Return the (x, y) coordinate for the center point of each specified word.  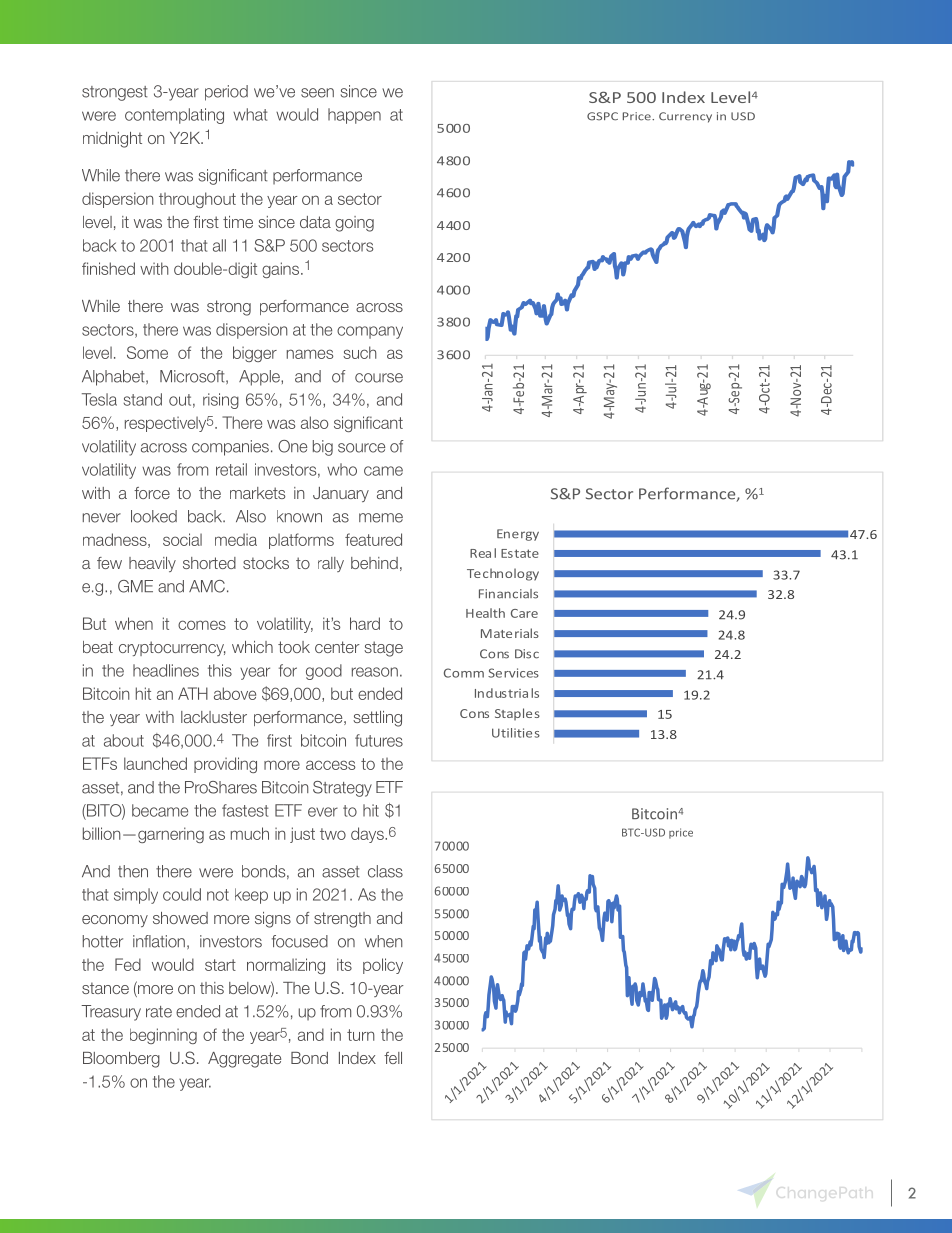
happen (354, 116)
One (292, 446)
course (379, 378)
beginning (163, 1036)
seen (317, 93)
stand (142, 399)
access (330, 765)
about (124, 740)
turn (361, 1035)
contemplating (174, 116)
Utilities (516, 733)
